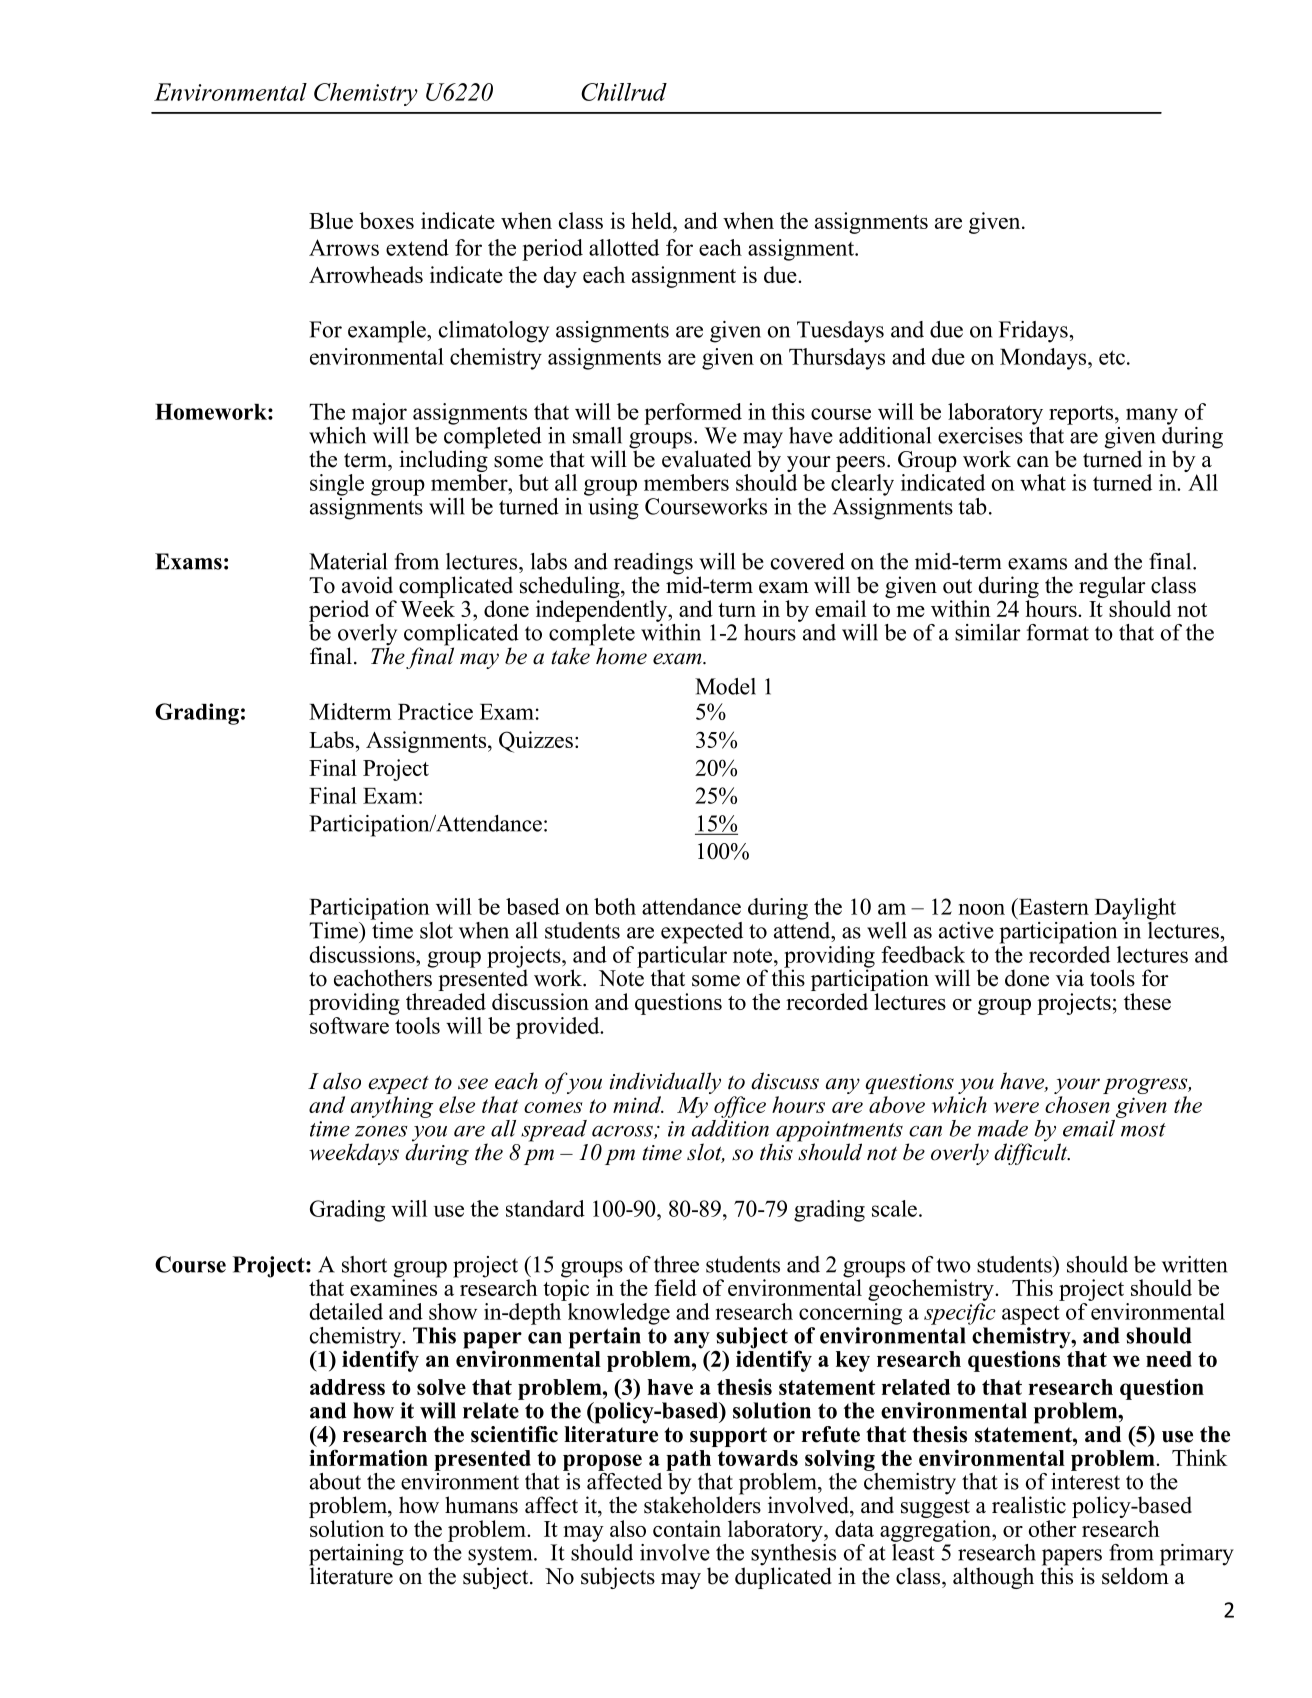  I want to click on Fridays, so click(1033, 332).
